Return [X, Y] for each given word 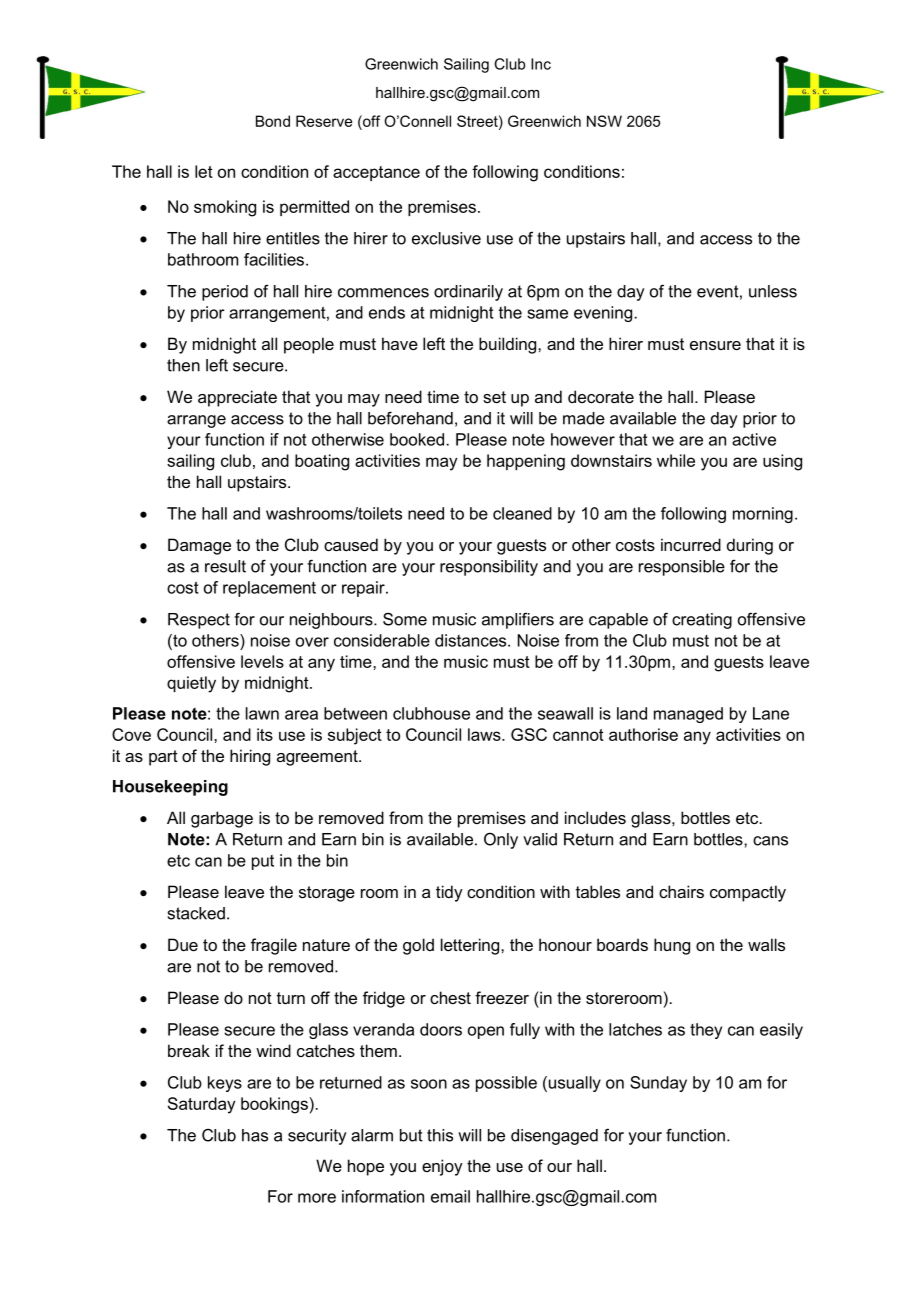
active [754, 439]
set [494, 397]
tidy [449, 893]
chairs [681, 891]
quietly [191, 684]
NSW [604, 121]
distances [472, 640]
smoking [225, 208]
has [255, 1135]
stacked [196, 913]
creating [702, 621]
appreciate [237, 398]
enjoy [442, 1167]
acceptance [376, 173]
